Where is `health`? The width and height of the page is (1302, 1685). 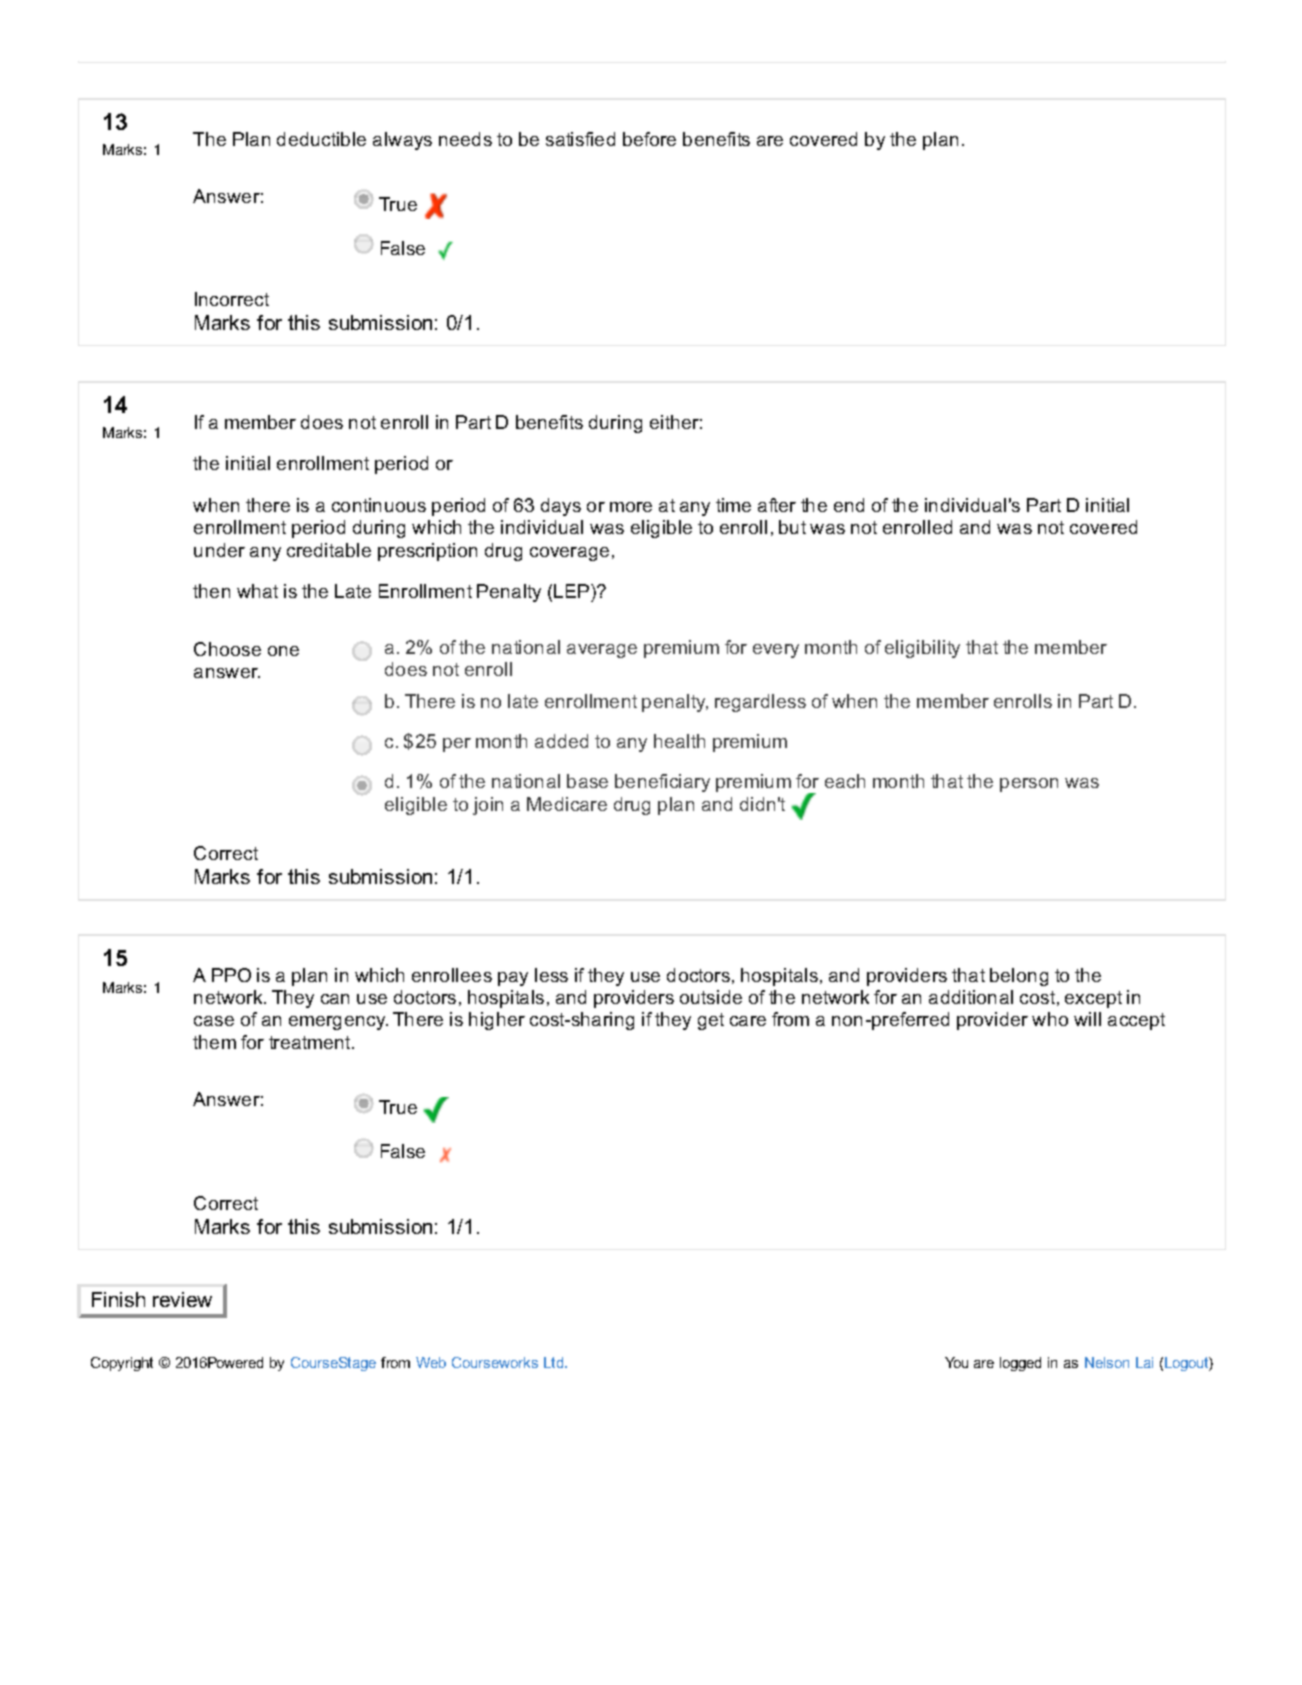 health is located at coordinates (679, 741).
